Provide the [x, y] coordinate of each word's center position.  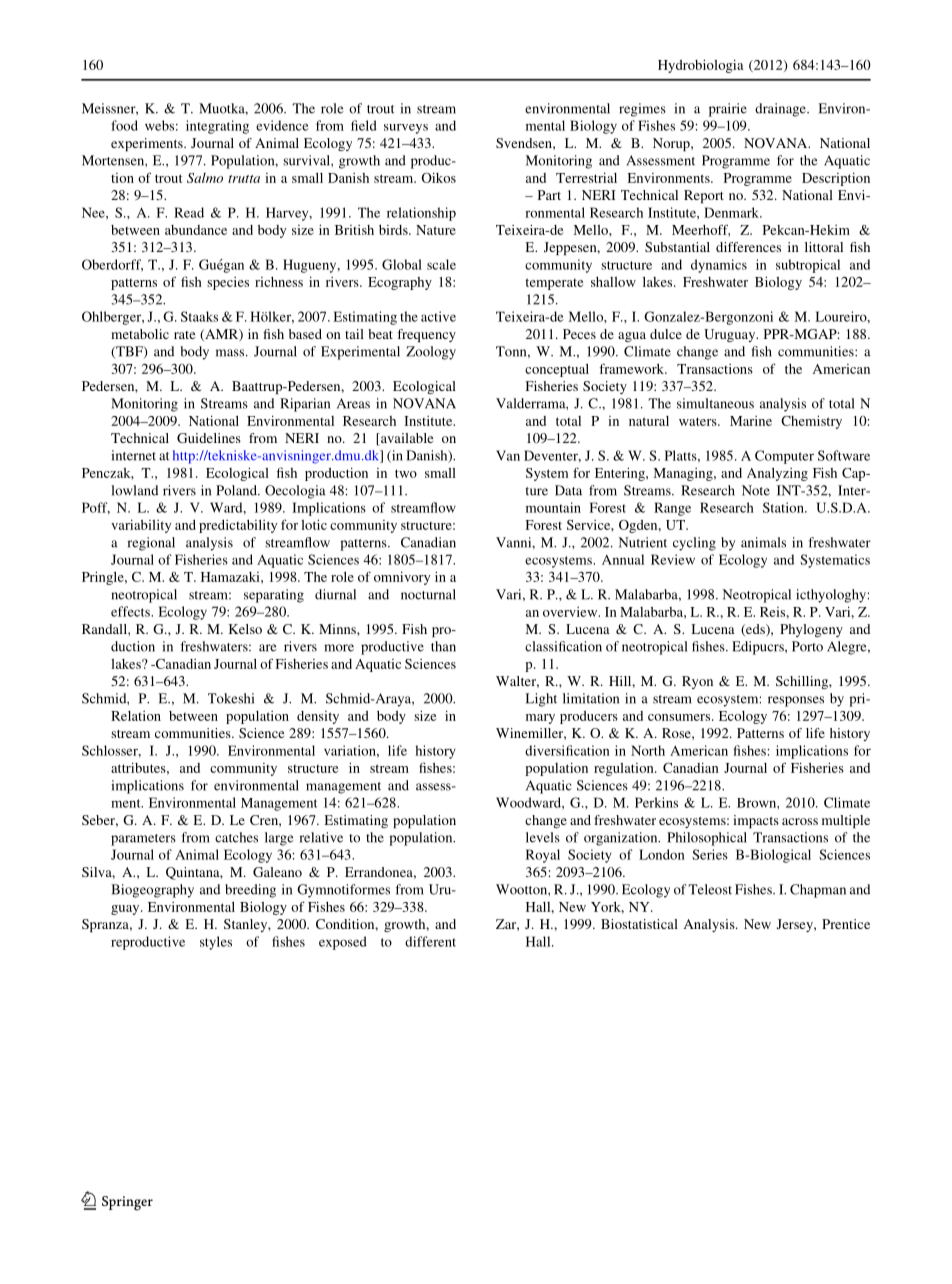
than [443, 646]
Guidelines [209, 438]
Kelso [245, 629]
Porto [807, 646]
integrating [217, 127]
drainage [781, 110]
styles [216, 943]
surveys [406, 129]
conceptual [557, 370]
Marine [751, 421]
